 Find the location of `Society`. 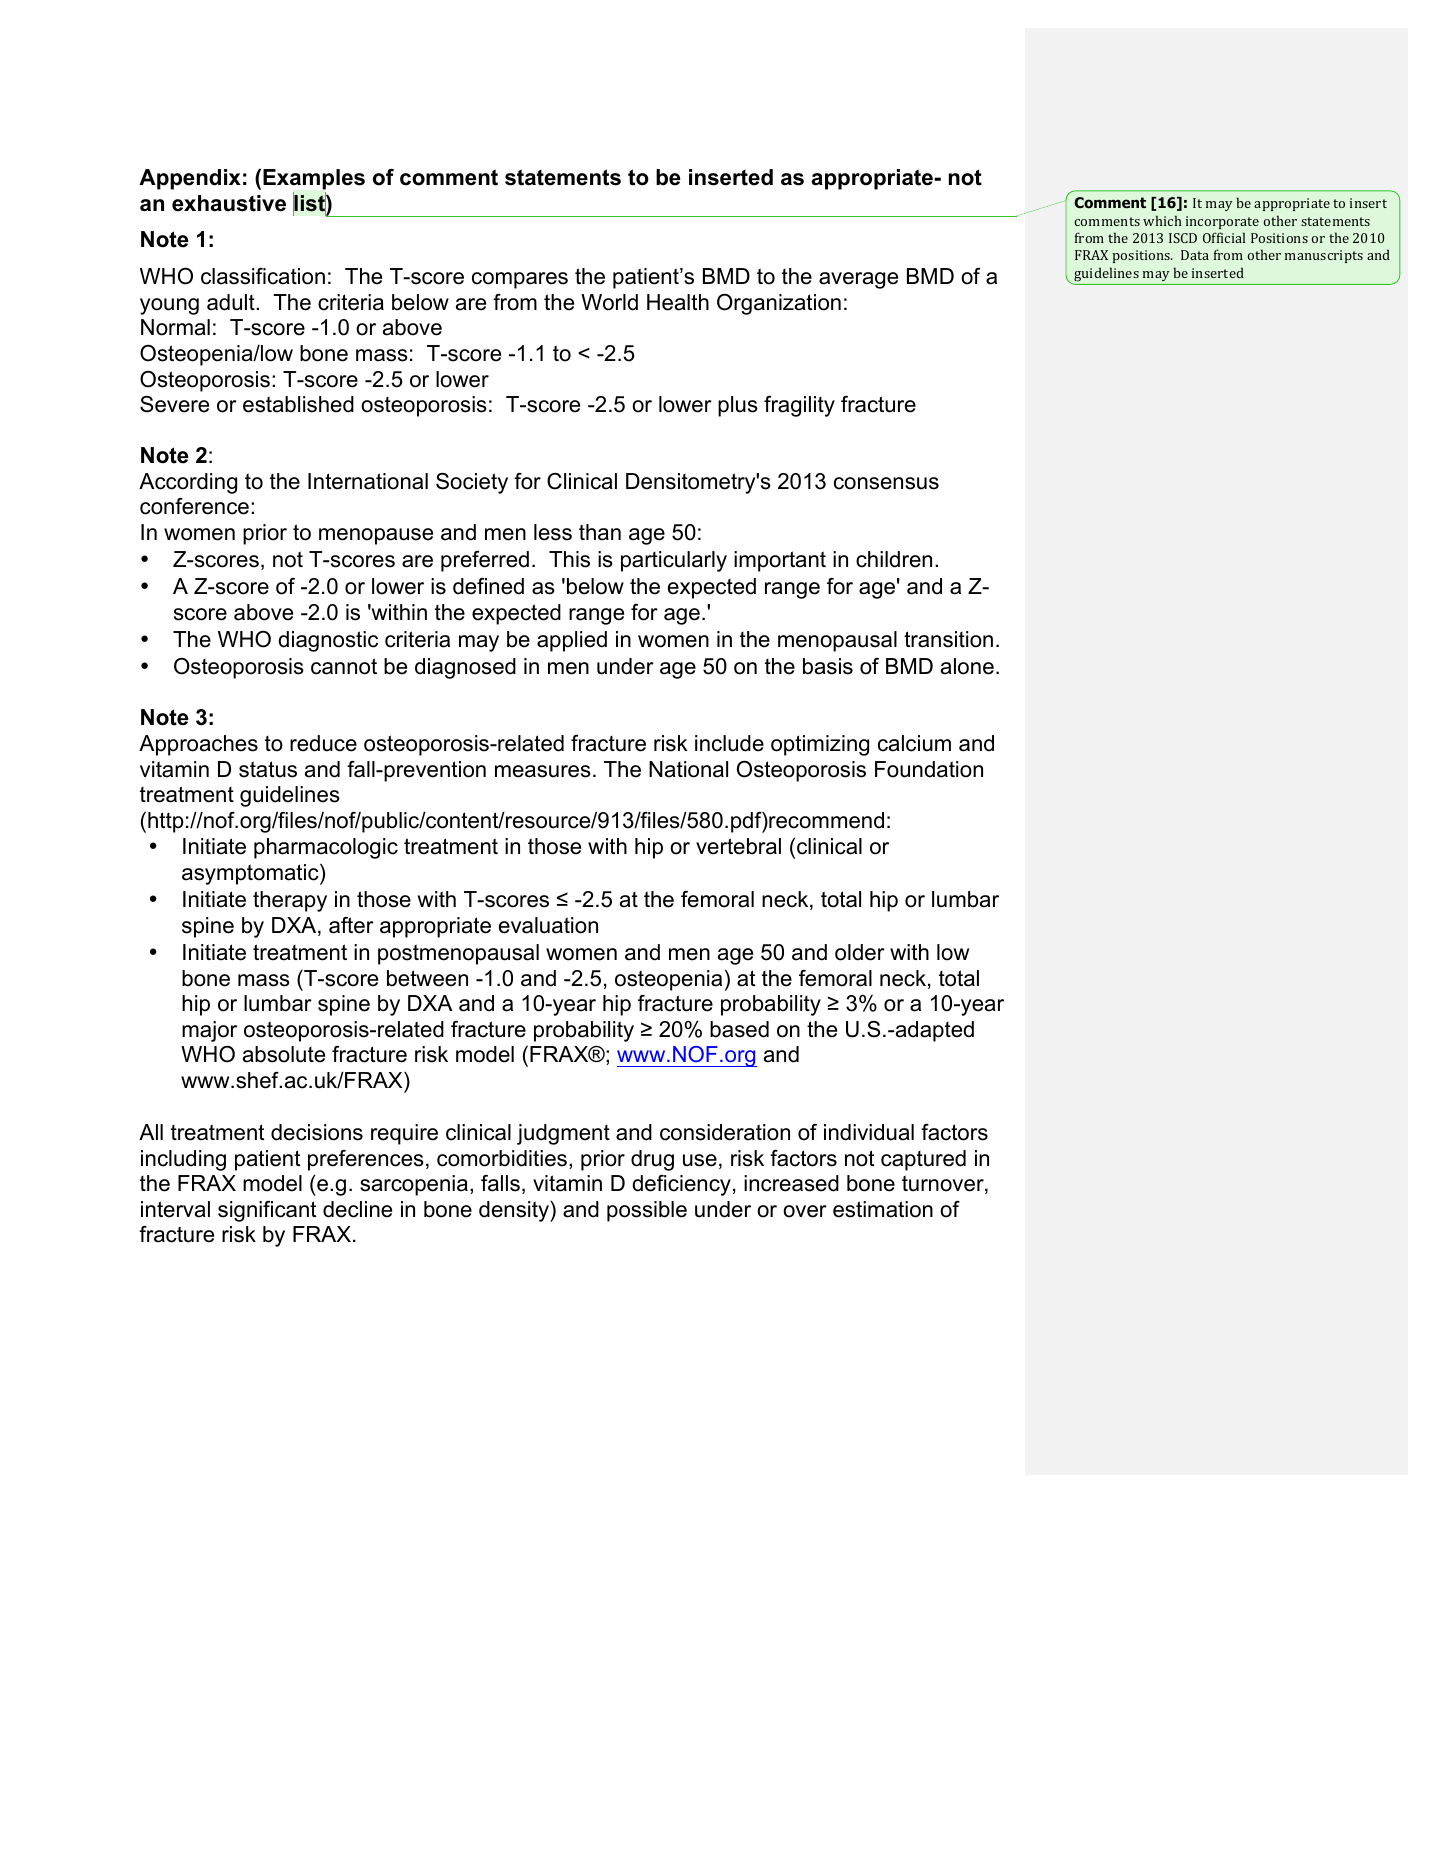

Society is located at coordinates (472, 483).
